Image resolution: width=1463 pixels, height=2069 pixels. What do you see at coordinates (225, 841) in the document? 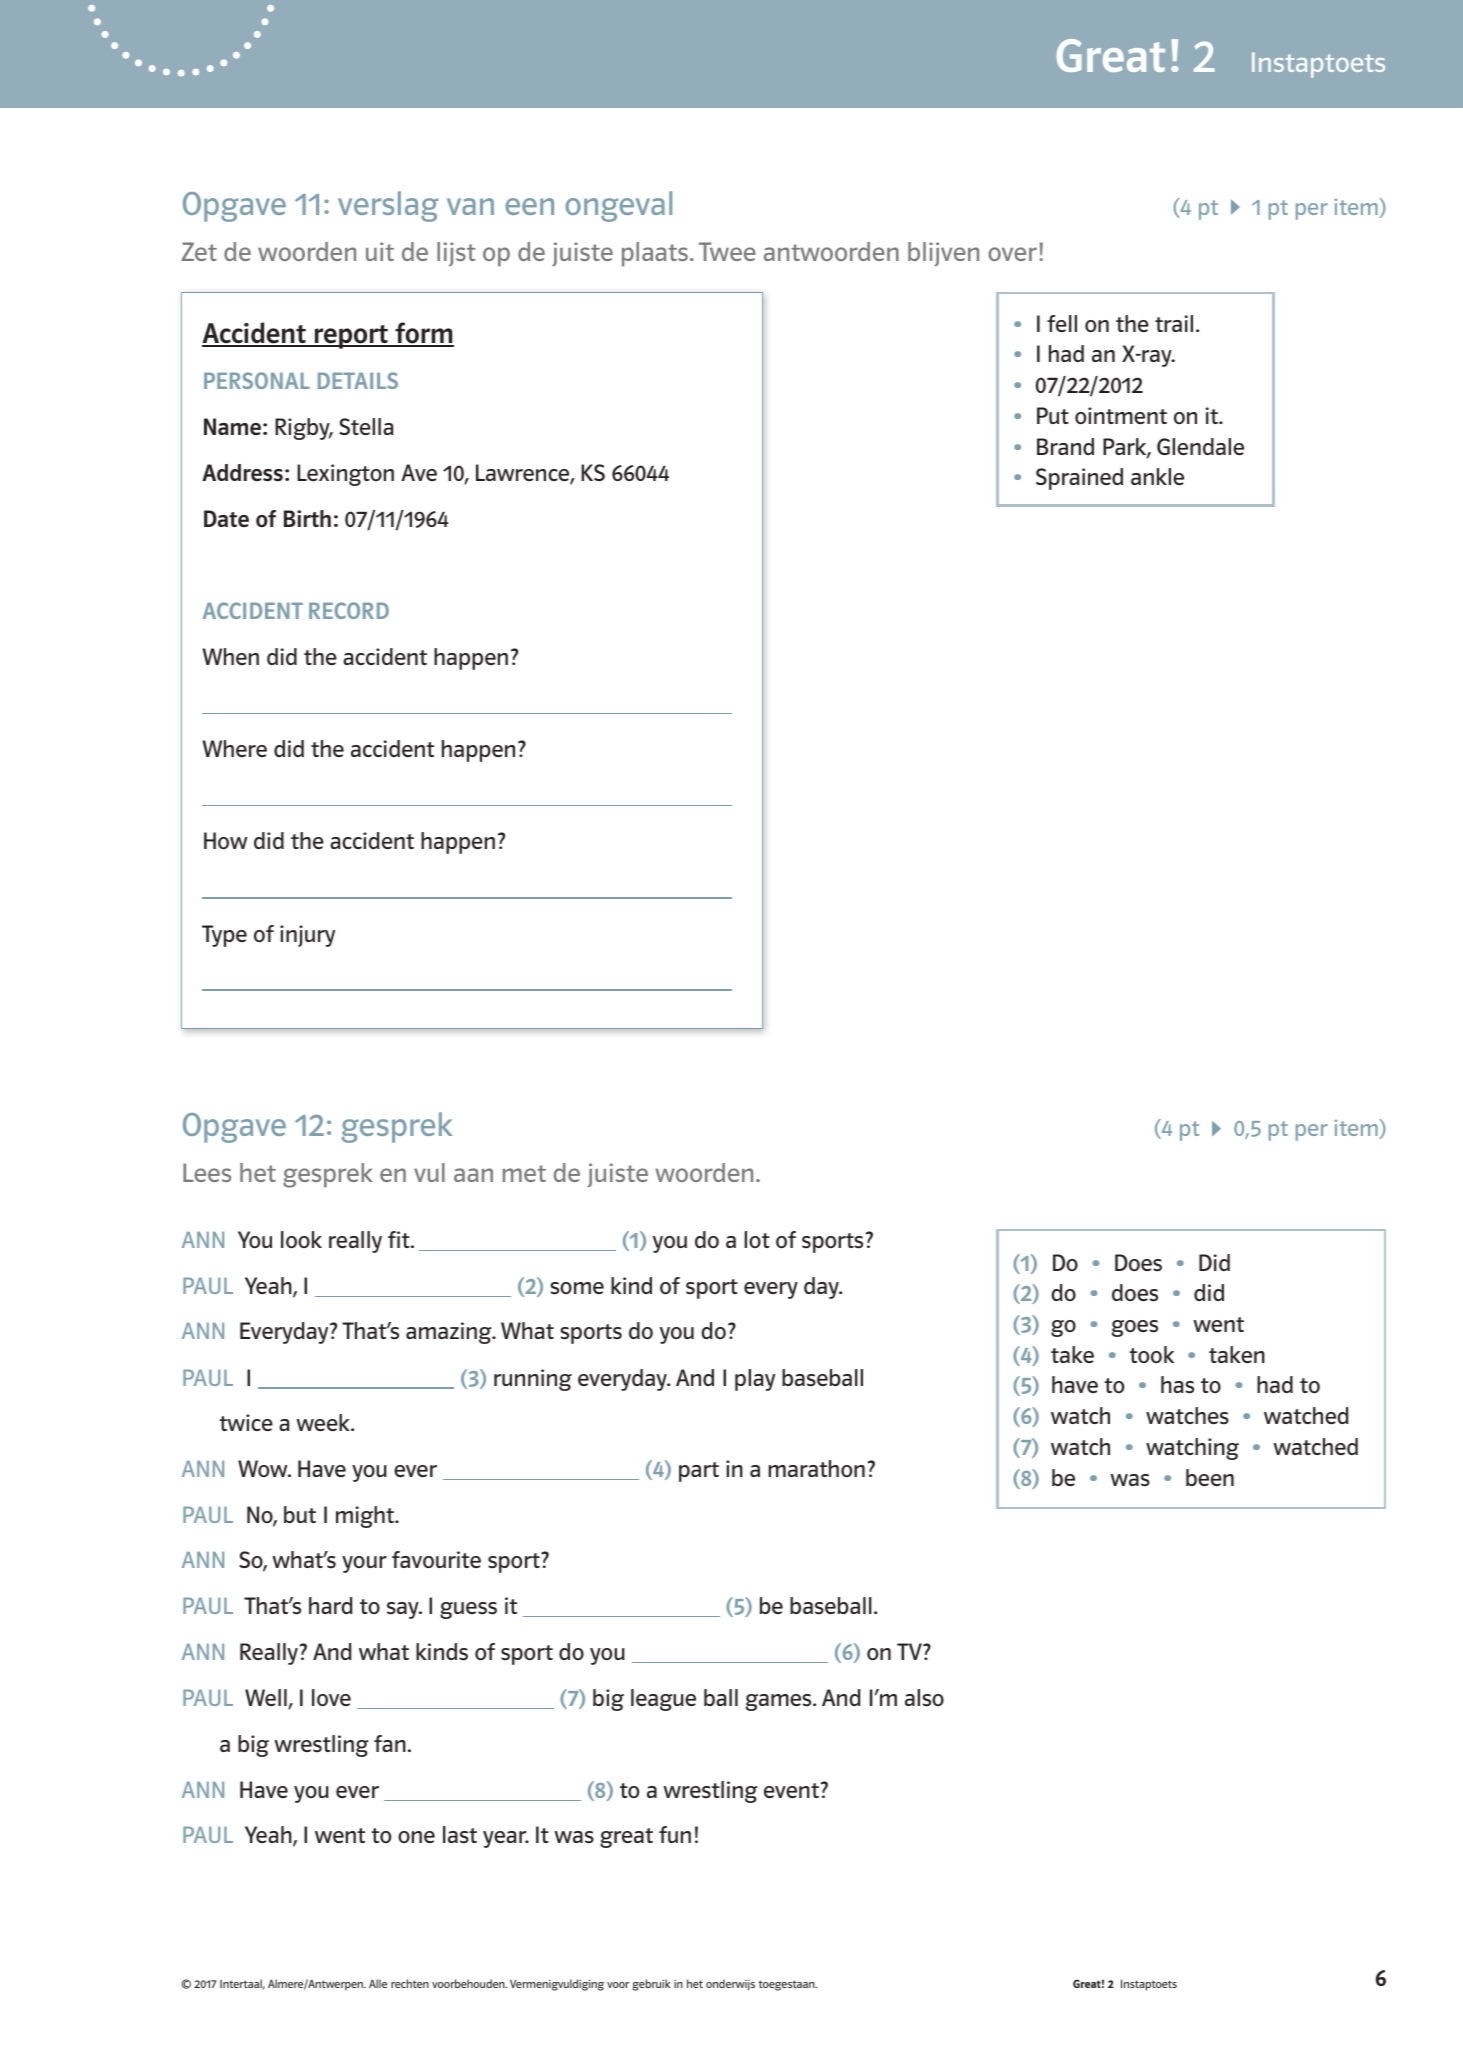
I see `How` at bounding box center [225, 841].
